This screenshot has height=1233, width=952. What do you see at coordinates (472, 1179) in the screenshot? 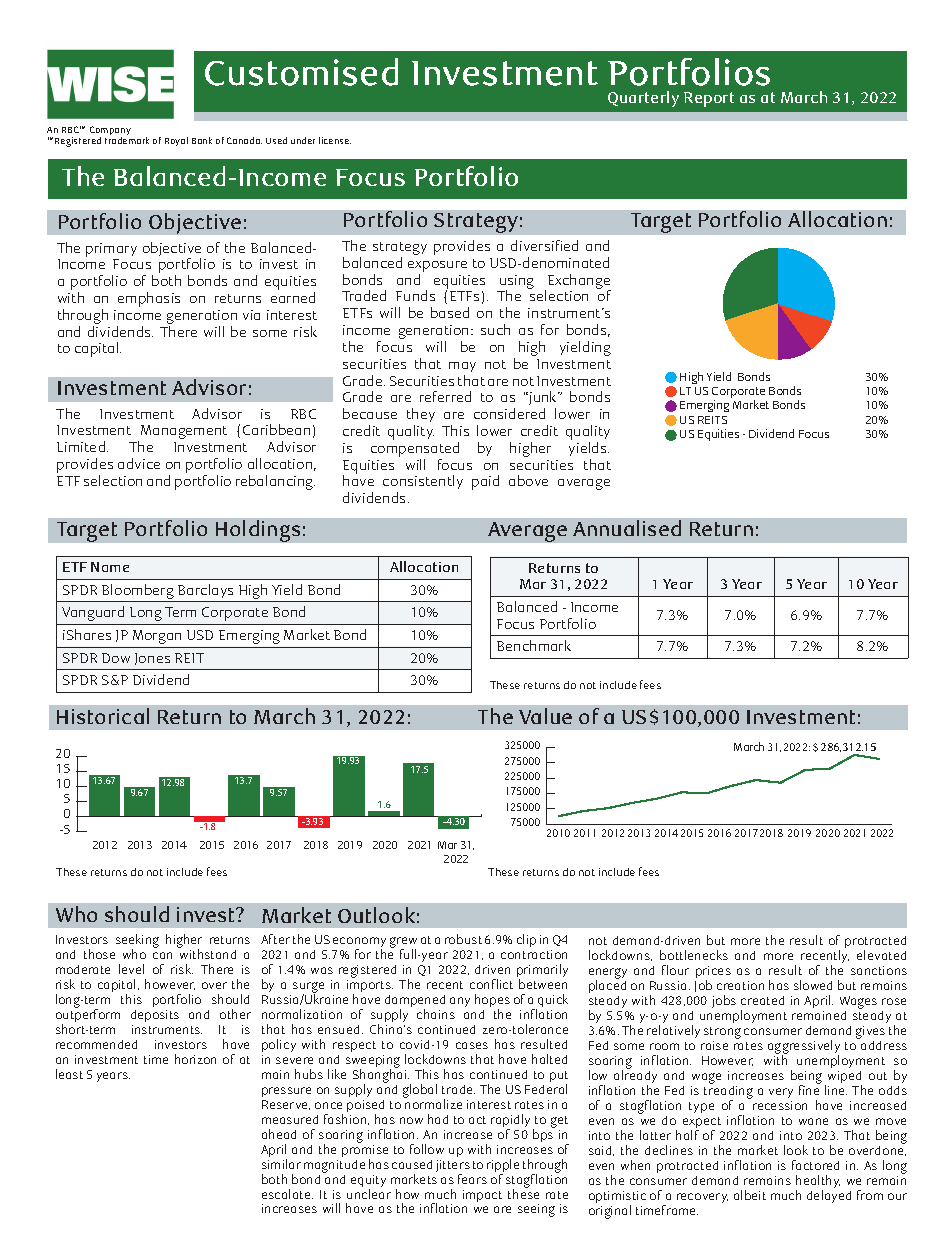
I see `fears` at bounding box center [472, 1179].
